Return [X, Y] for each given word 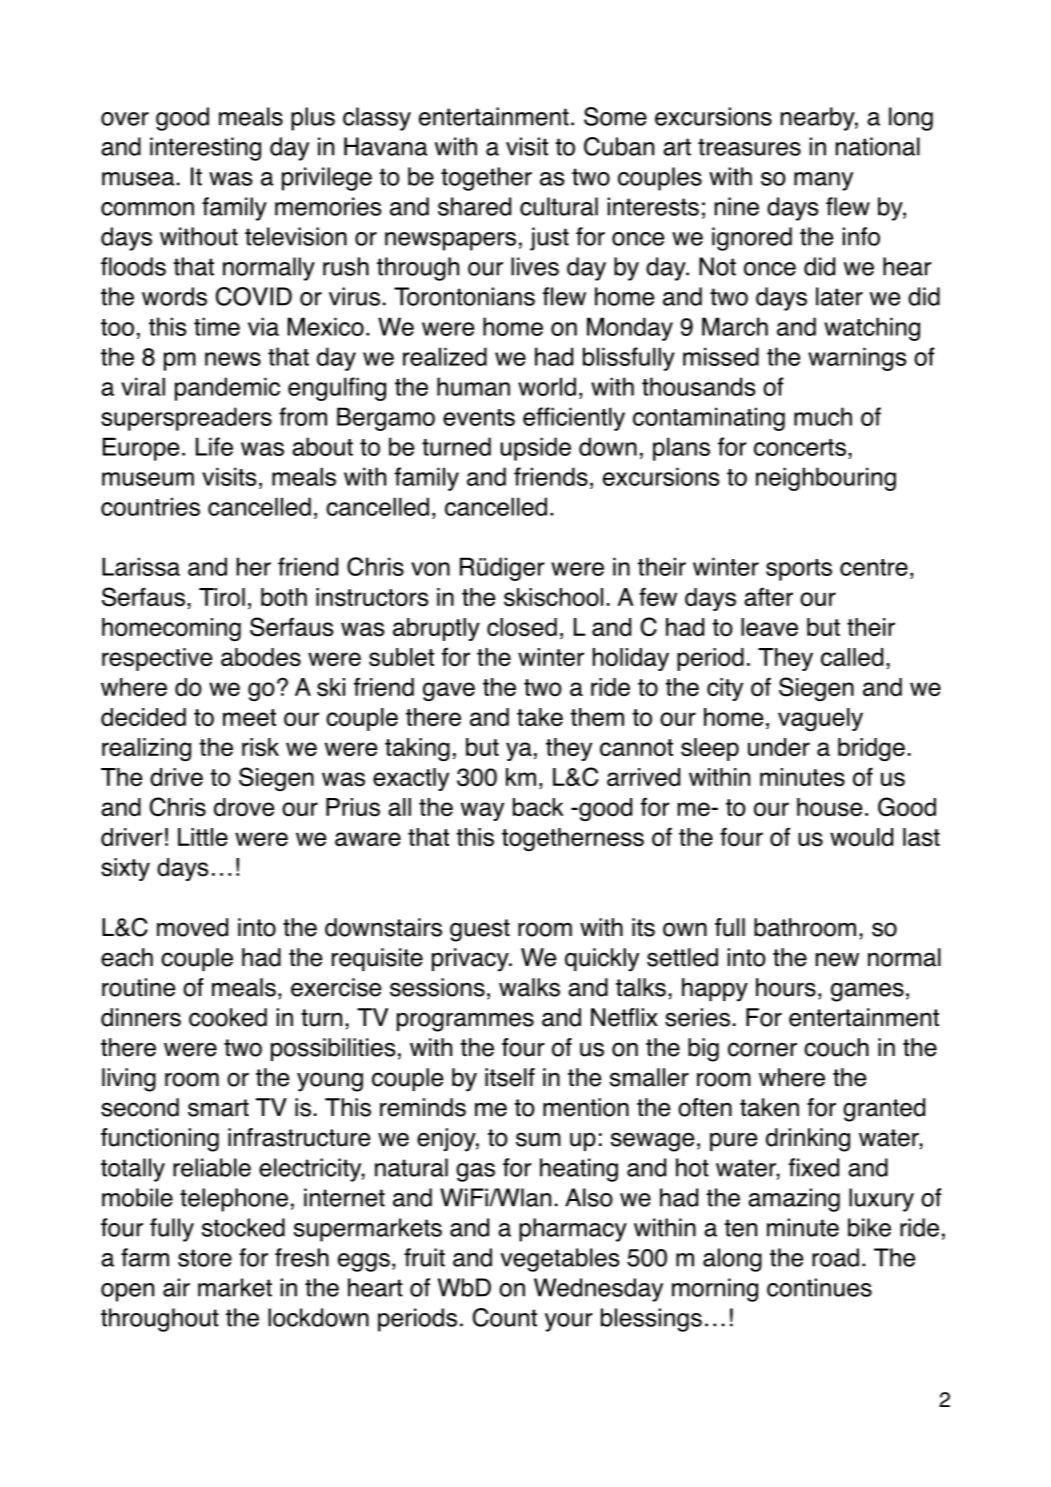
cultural [559, 206]
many [823, 181]
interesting [205, 149]
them [597, 717]
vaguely [820, 720]
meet [249, 717]
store [205, 1258]
